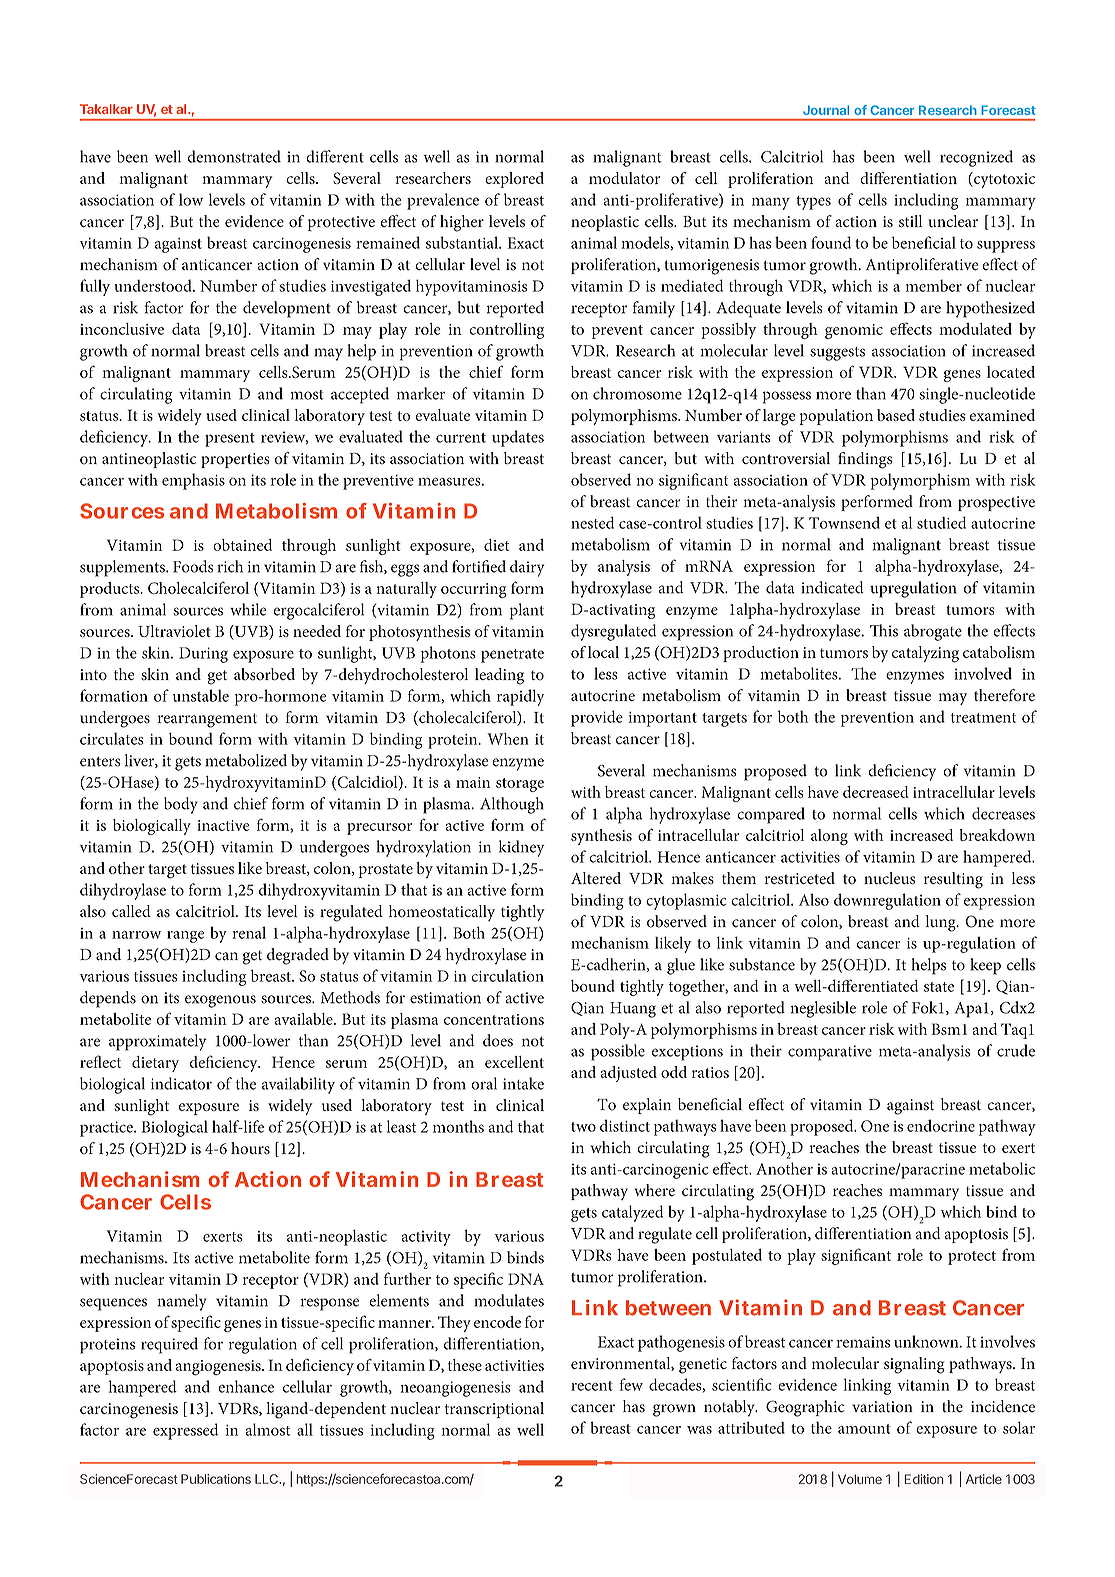 The height and width of the page is (1577, 1115). Describe the element at coordinates (976, 158) in the page. I see `recognized` at that location.
